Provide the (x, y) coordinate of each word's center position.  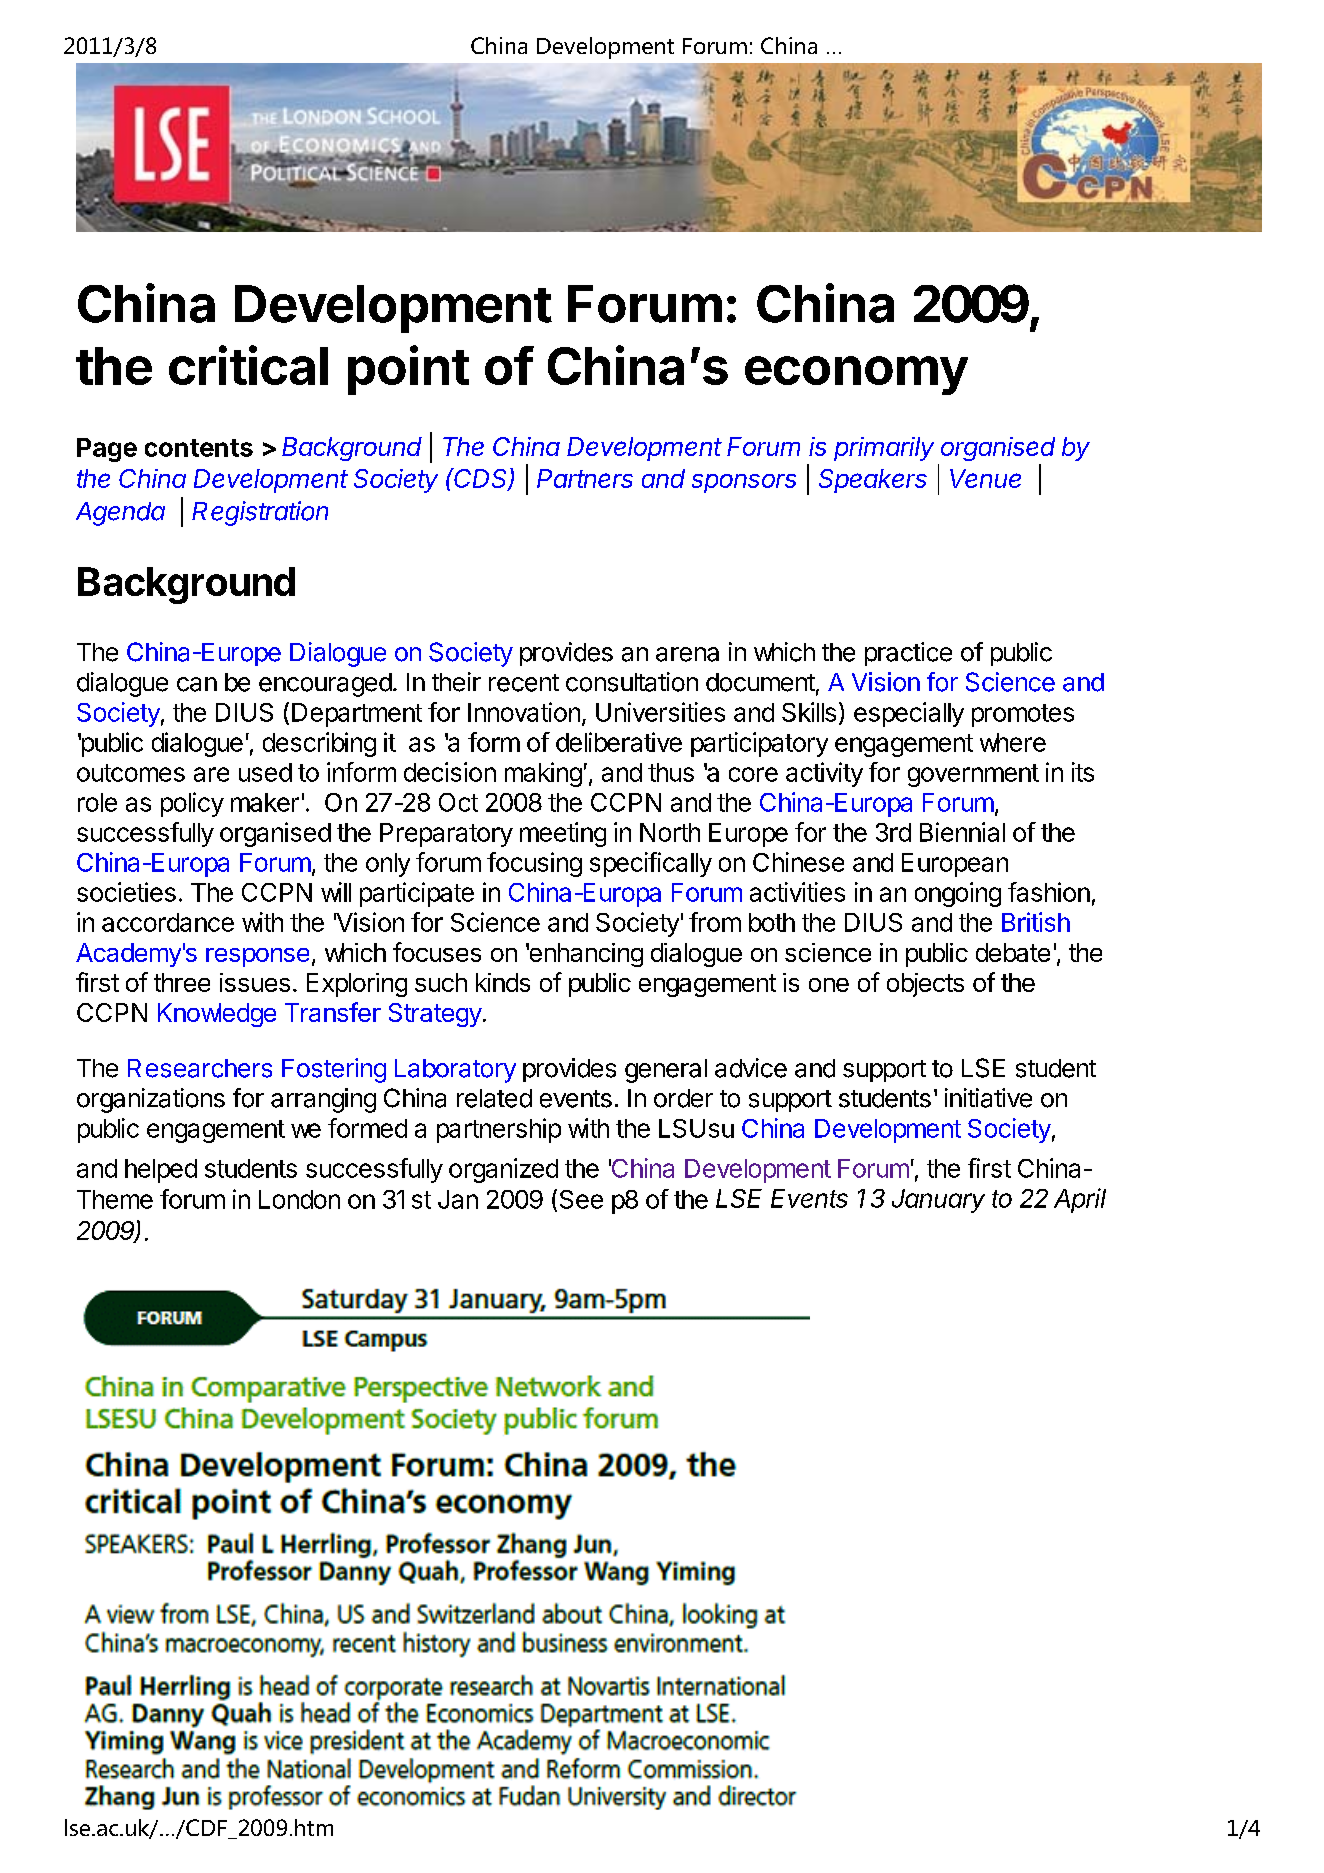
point (408, 370)
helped (161, 1171)
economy (856, 375)
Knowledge (217, 1015)
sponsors (744, 483)
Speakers (873, 481)
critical (248, 365)
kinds (503, 982)
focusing (534, 864)
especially (909, 714)
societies (126, 892)
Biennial (962, 832)
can (197, 684)
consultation (632, 682)
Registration (260, 513)
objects (925, 985)
